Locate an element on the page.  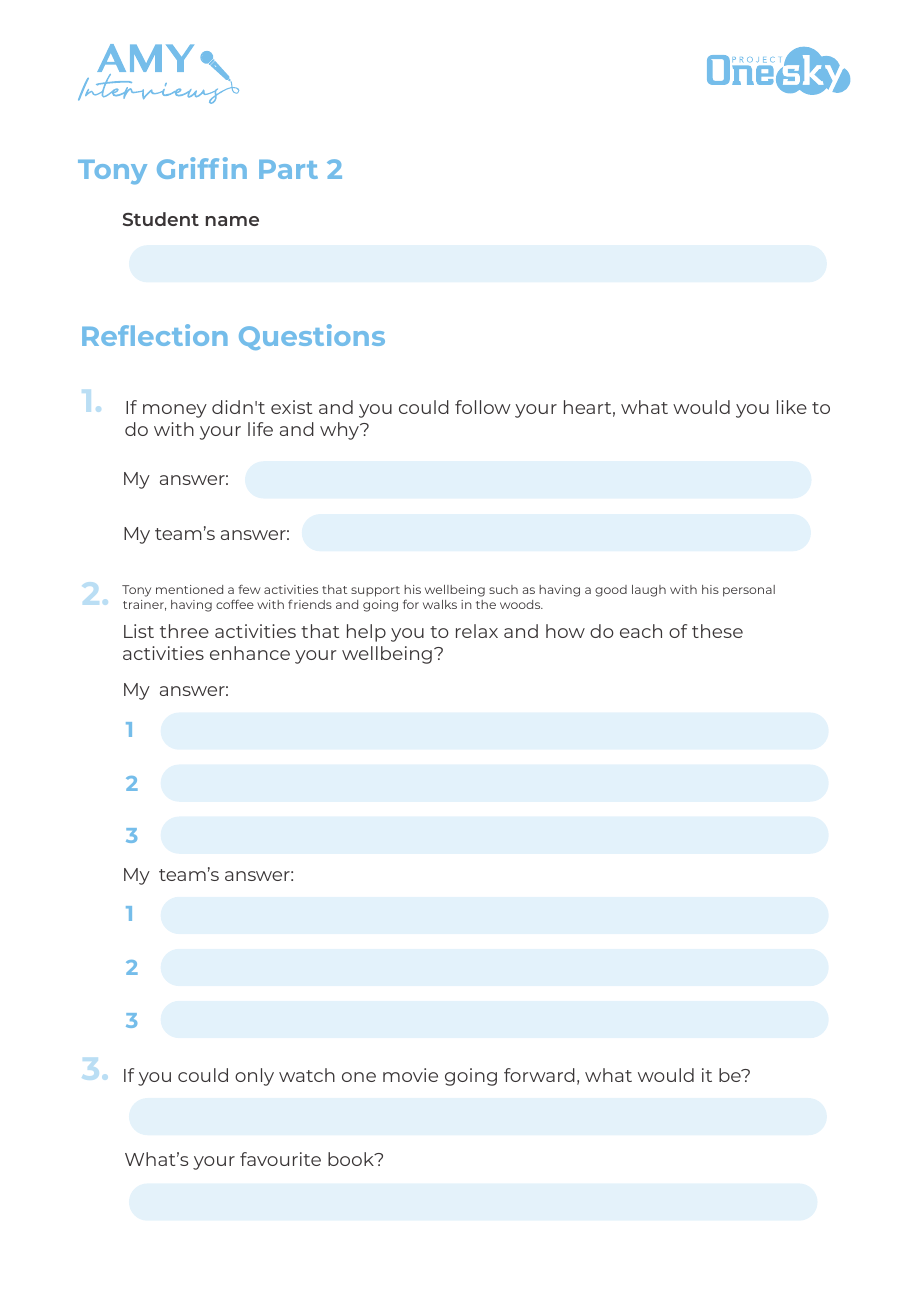
Part is located at coordinates (288, 169).
